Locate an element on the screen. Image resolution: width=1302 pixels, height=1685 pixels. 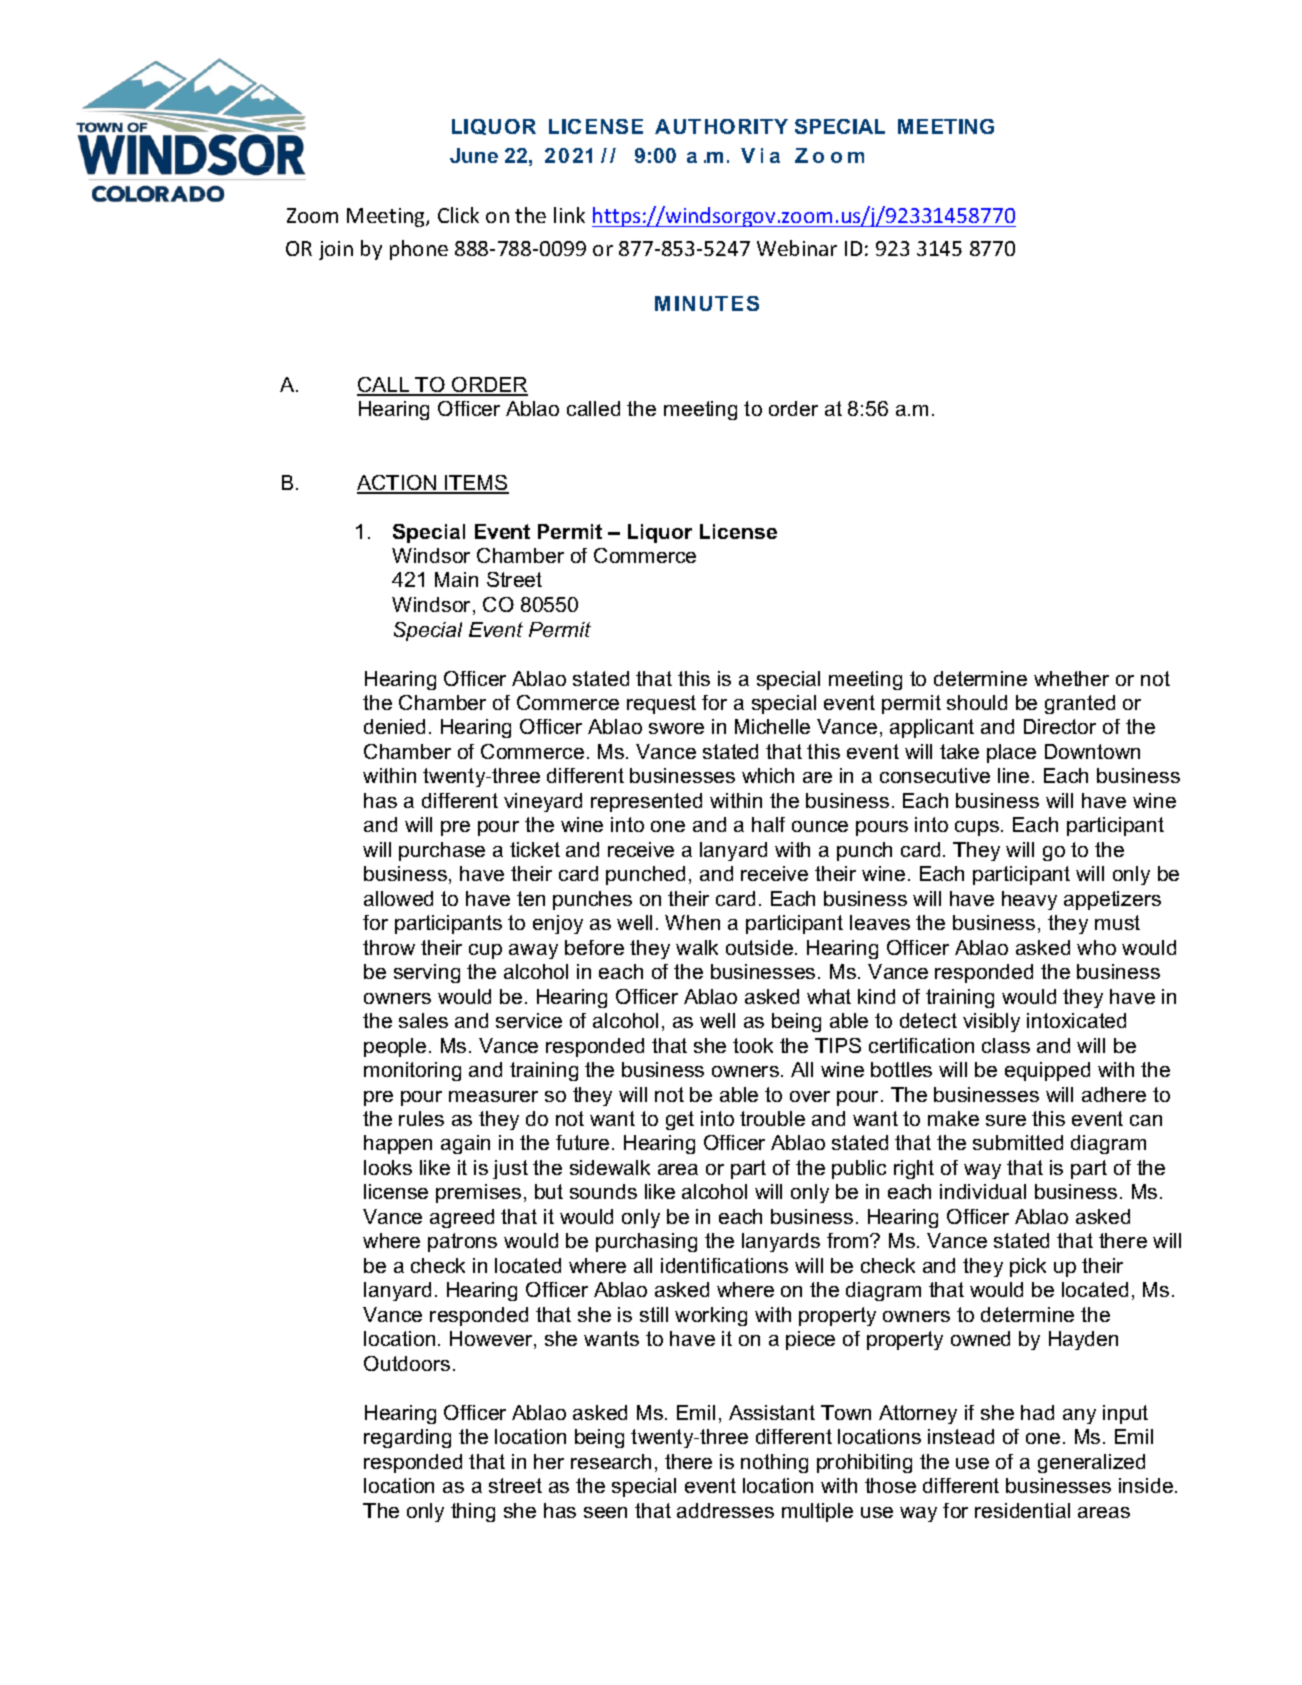
MINUTES is located at coordinates (707, 303).
